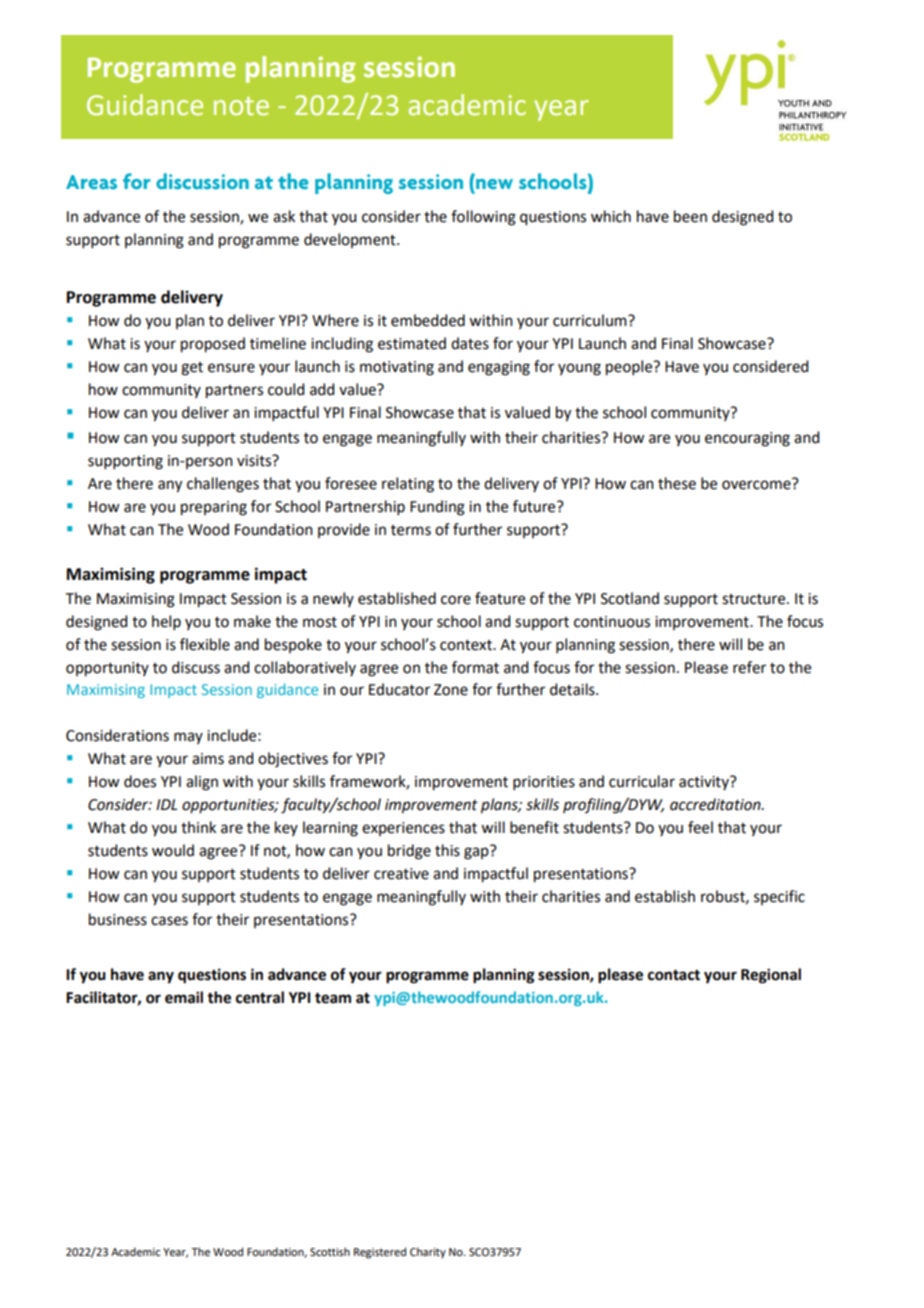  Describe the element at coordinates (690, 216) in the image. I see `been` at that location.
